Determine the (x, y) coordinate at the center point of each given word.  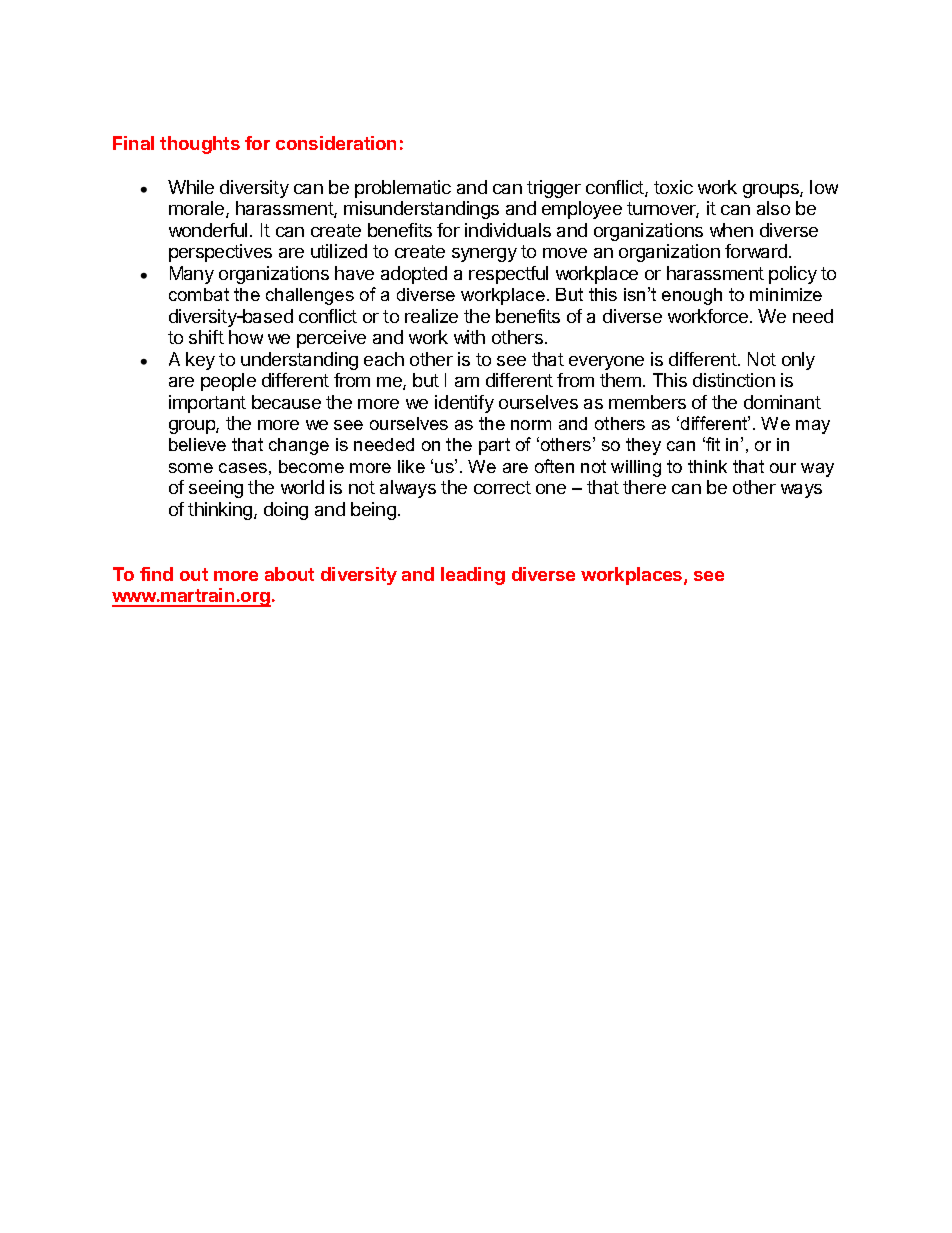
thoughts (200, 145)
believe (197, 444)
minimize (786, 294)
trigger (554, 189)
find (156, 574)
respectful (508, 275)
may (813, 427)
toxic (673, 187)
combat (199, 294)
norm (531, 425)
